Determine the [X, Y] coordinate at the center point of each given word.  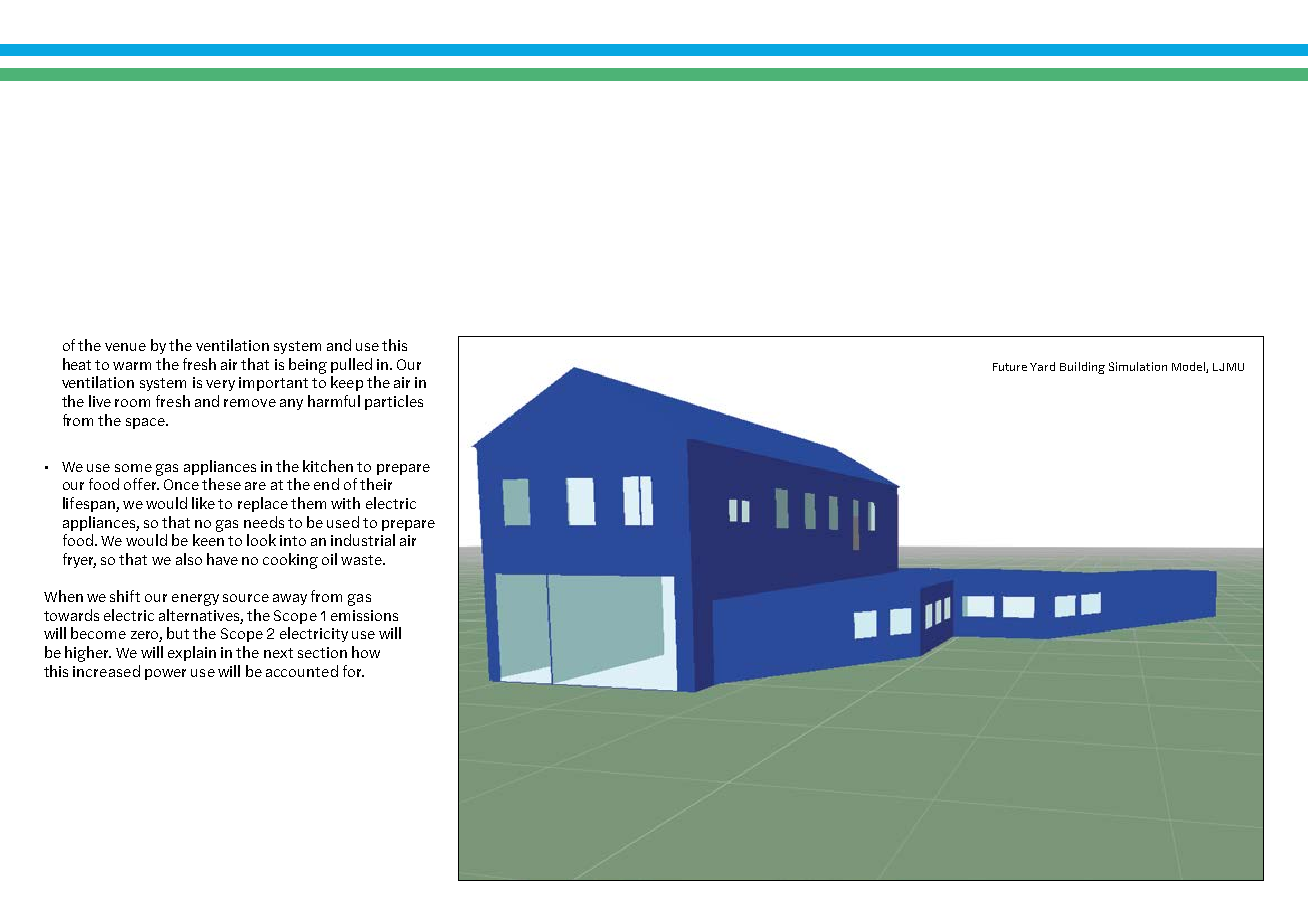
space [146, 423]
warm [132, 366]
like [203, 503]
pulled [351, 365]
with [345, 503]
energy [195, 600]
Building [1082, 368]
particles [394, 402]
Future [1010, 367]
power [165, 674]
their [376, 484]
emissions [364, 615]
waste [362, 560]
